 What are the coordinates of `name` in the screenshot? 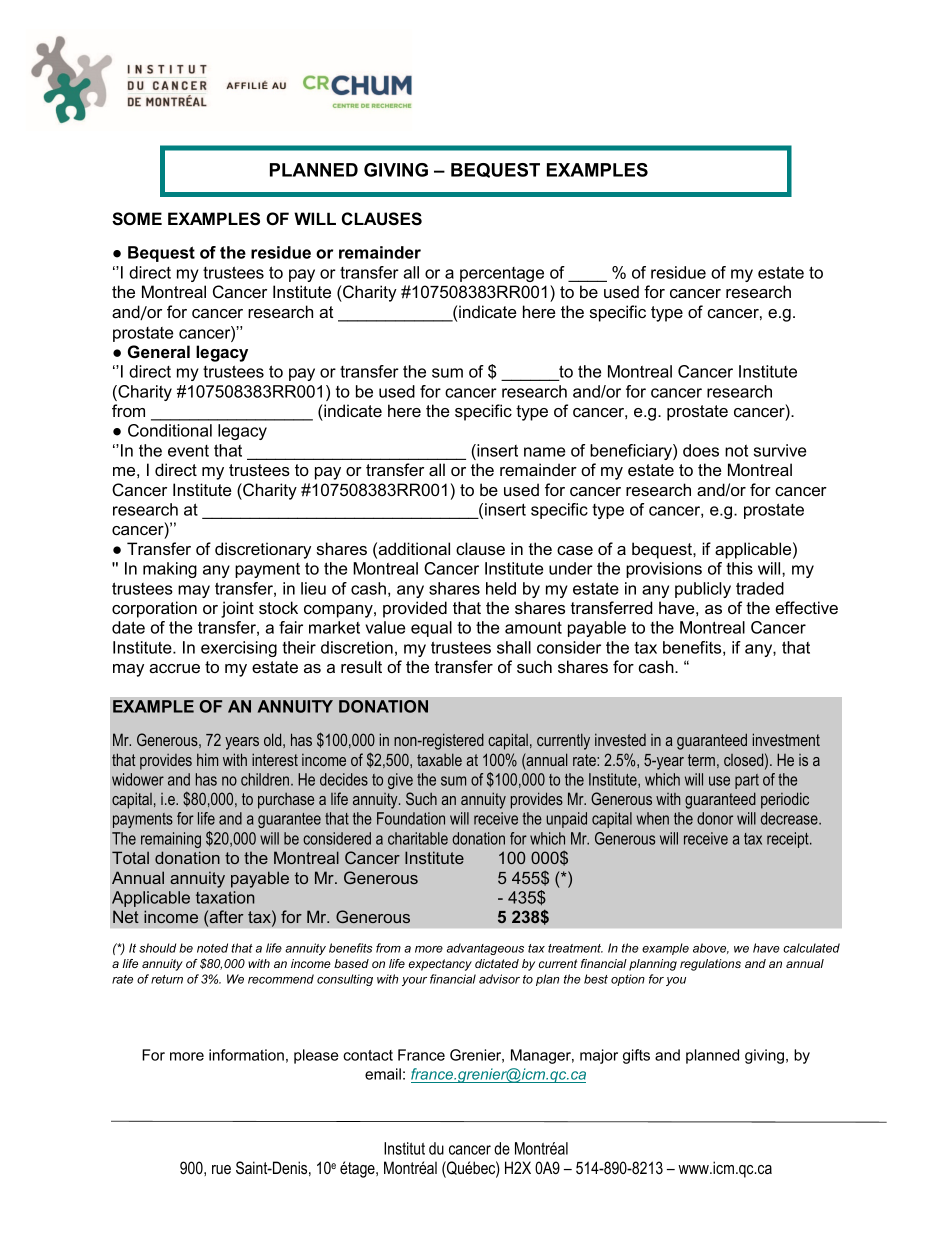 It's located at (544, 452).
